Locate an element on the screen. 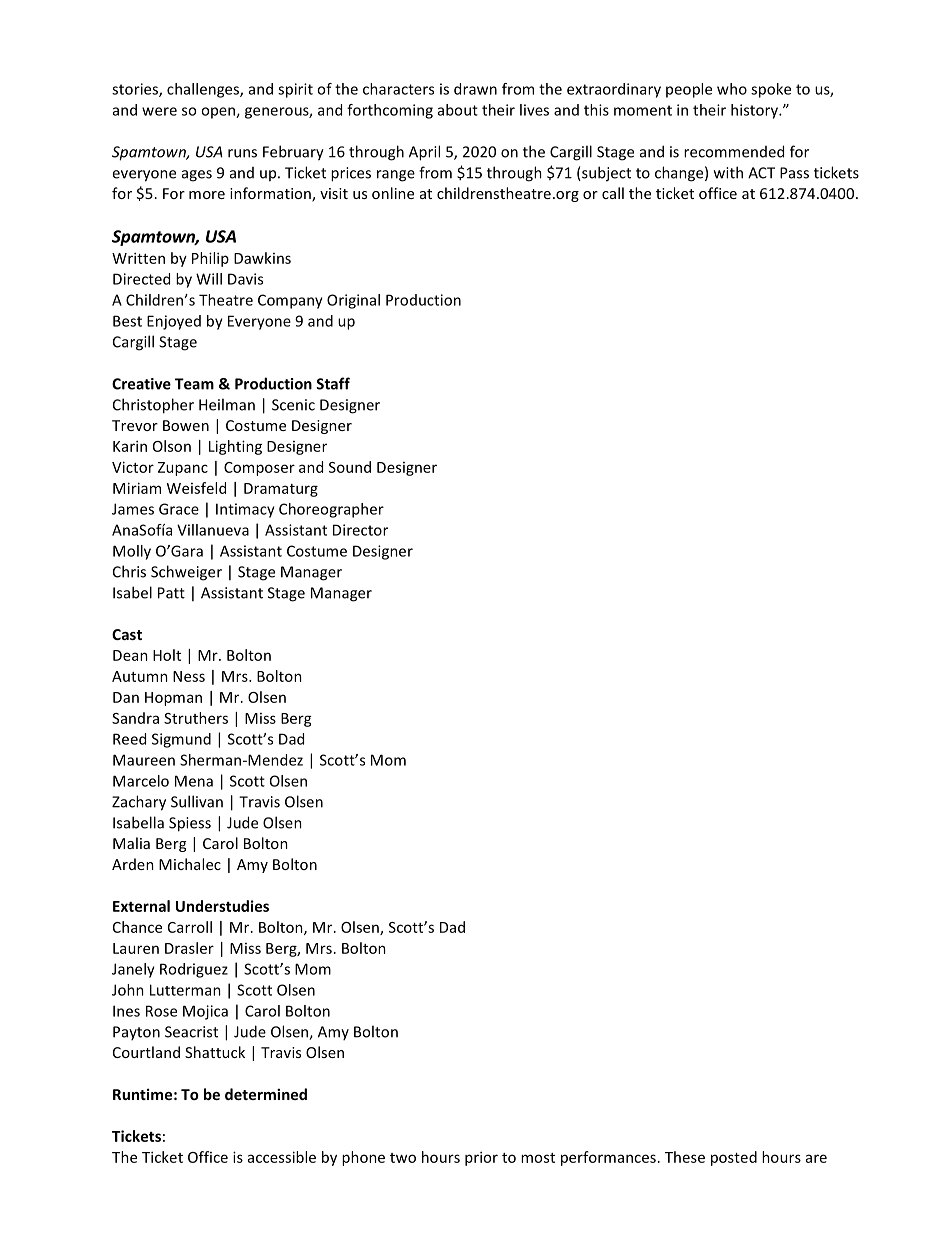 This screenshot has height=1233, width=952. Choreographer is located at coordinates (331, 510).
